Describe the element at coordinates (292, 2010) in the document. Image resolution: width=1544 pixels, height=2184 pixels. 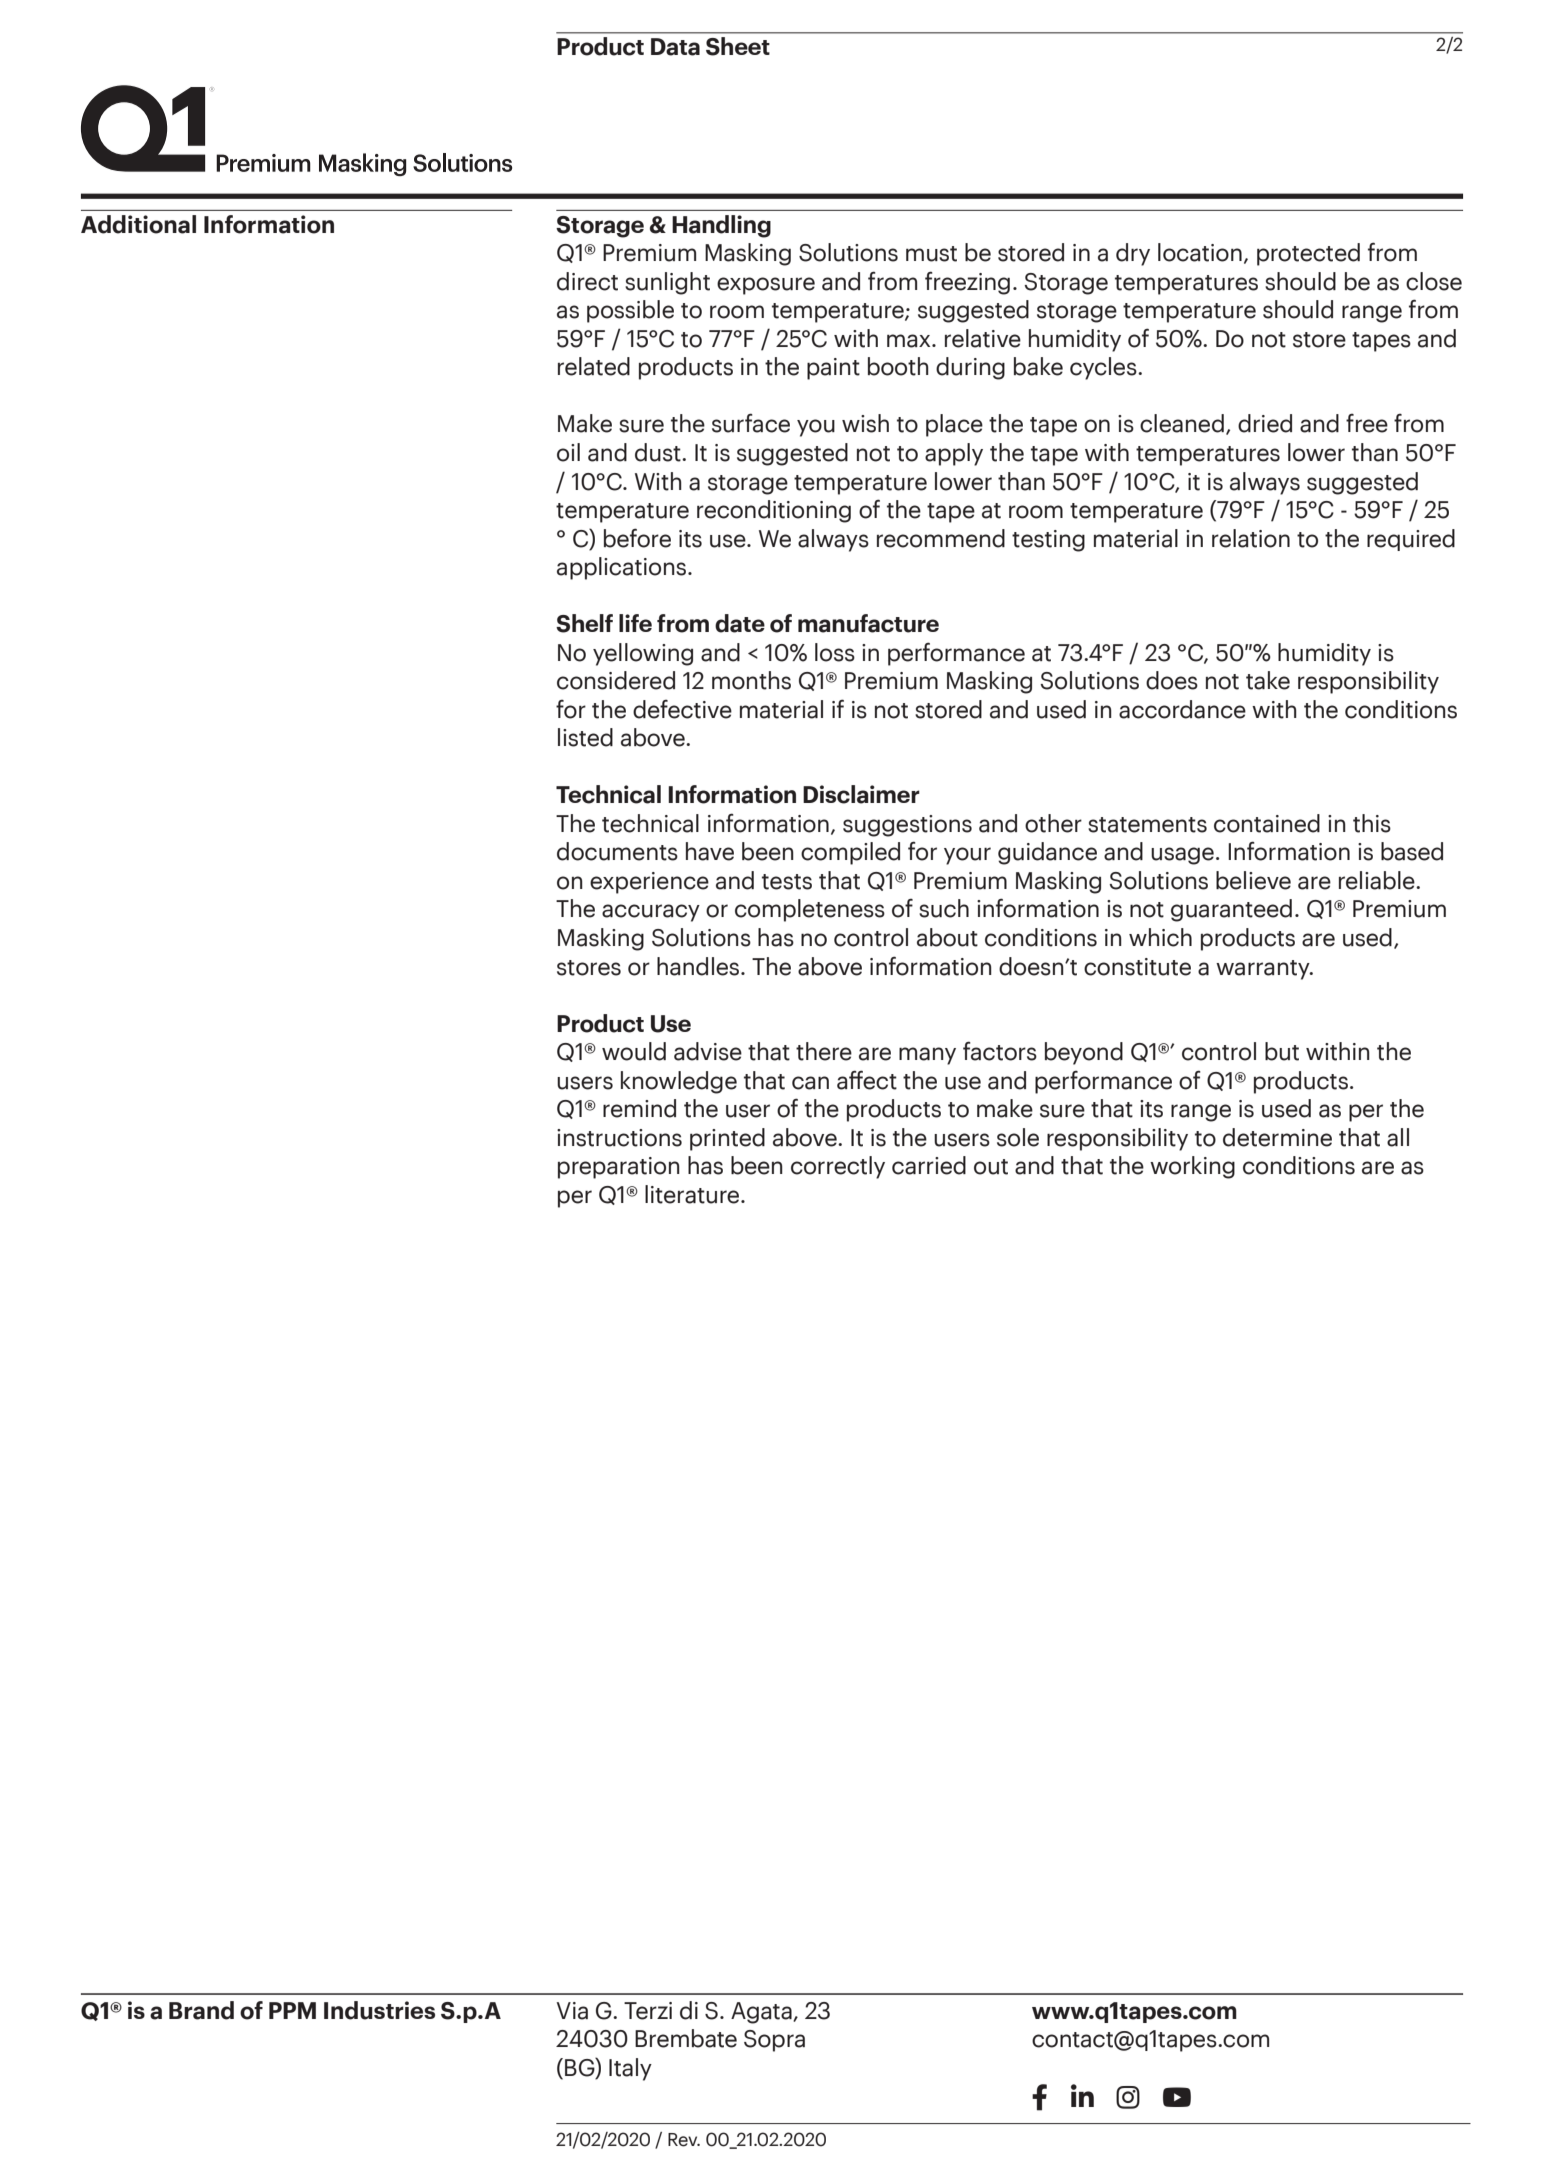
I see `PPM` at that location.
